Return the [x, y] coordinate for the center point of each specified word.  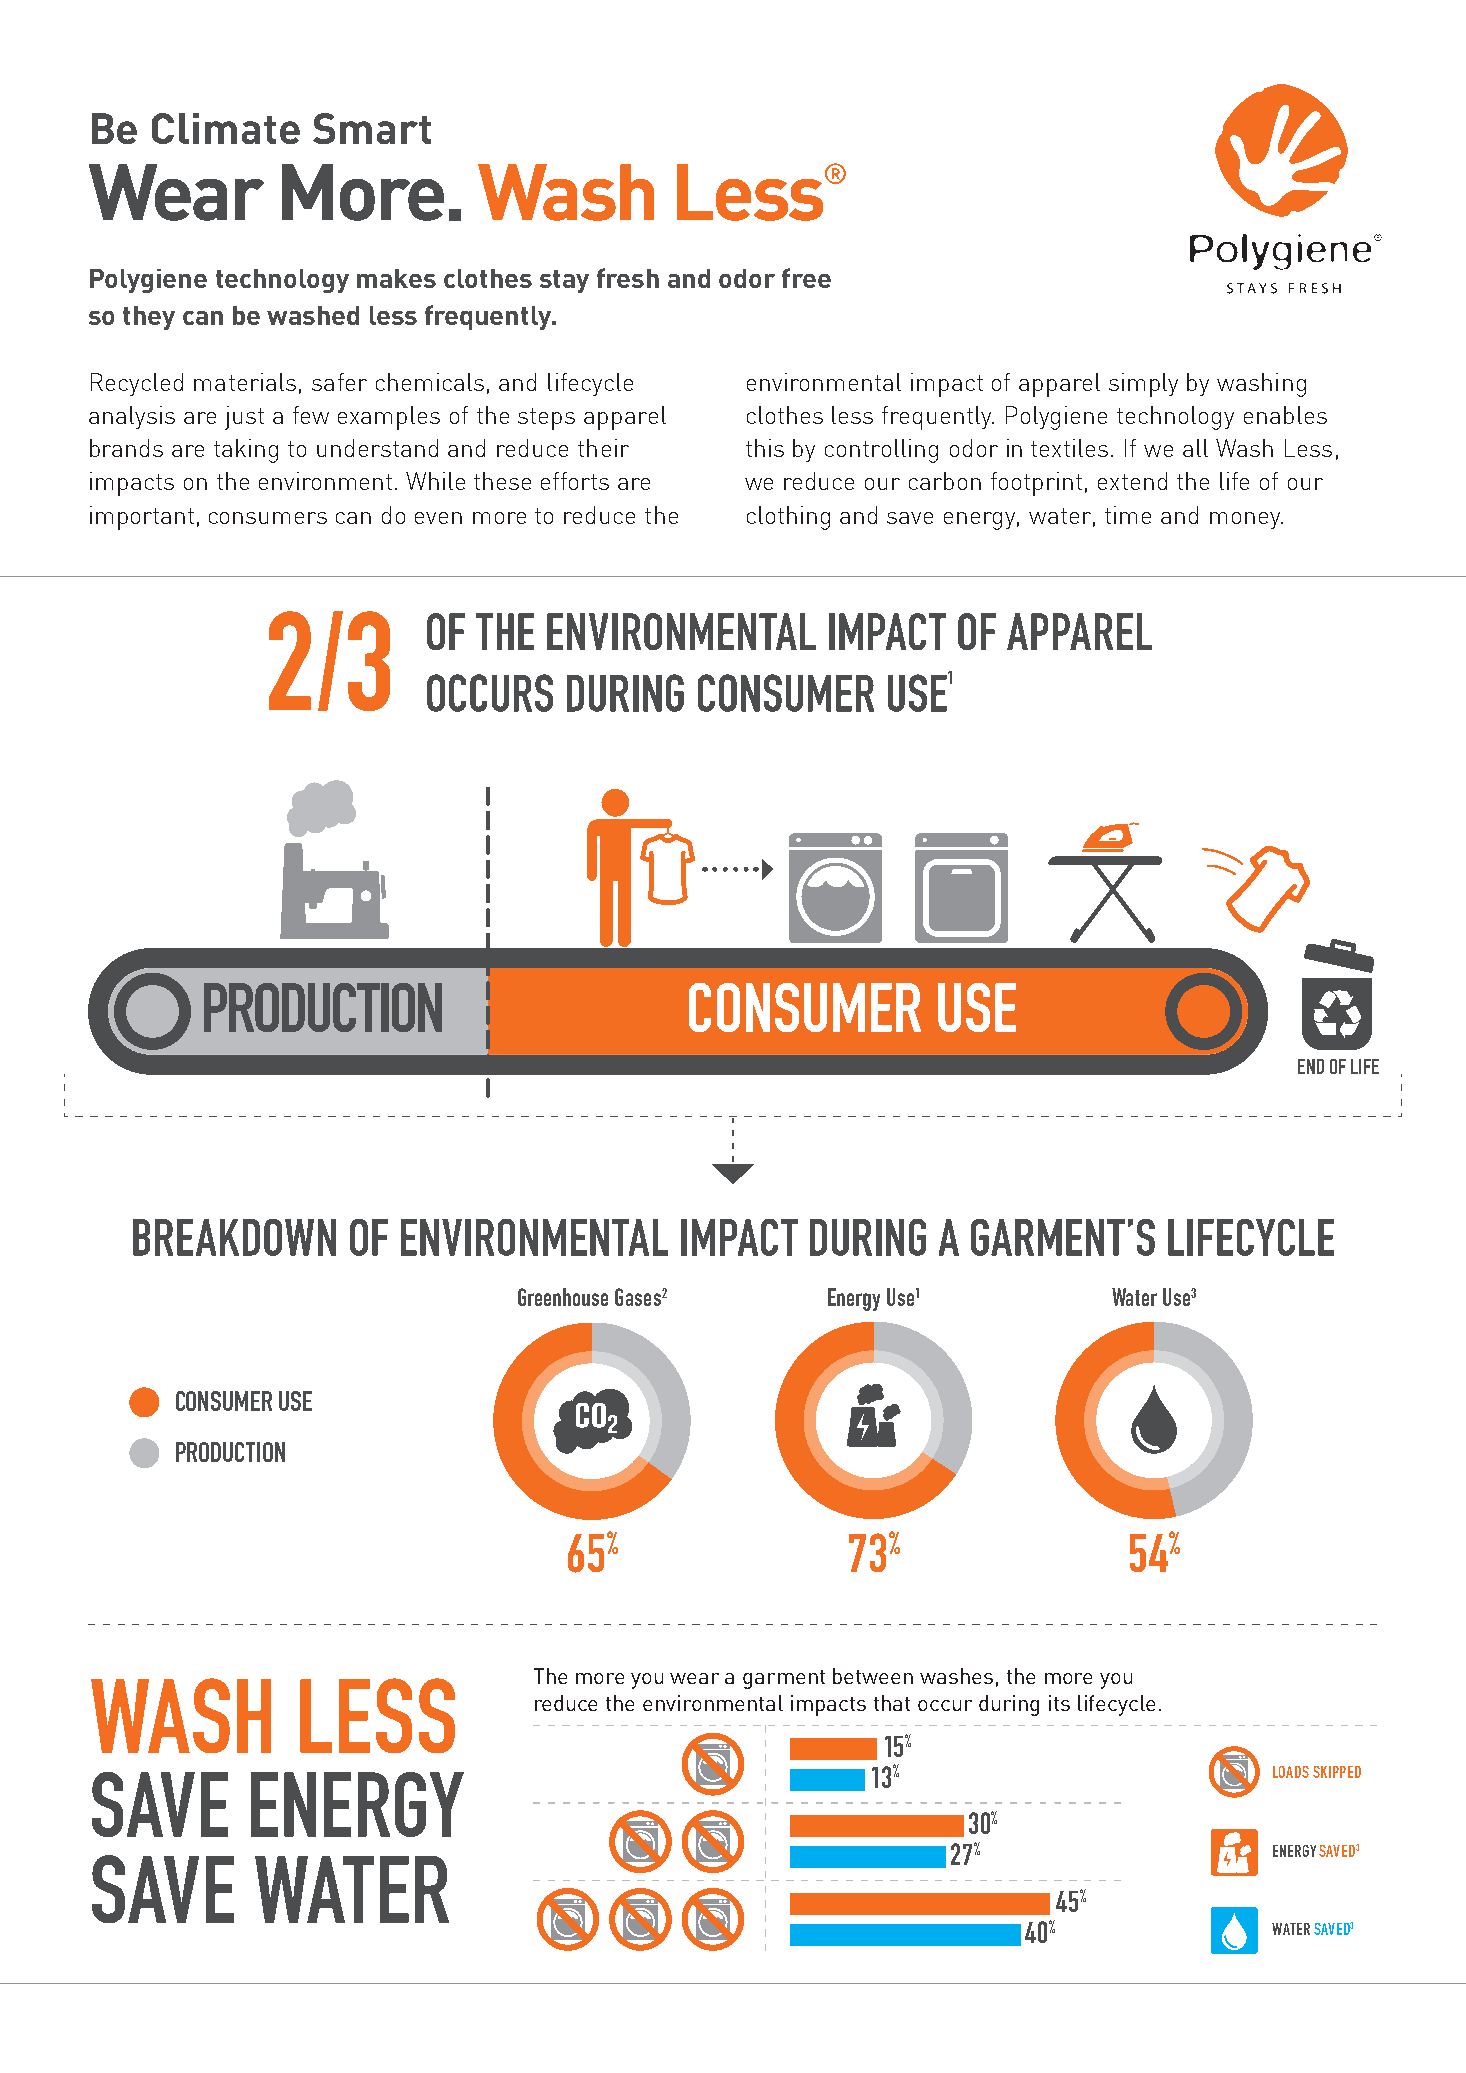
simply [1143, 385]
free [806, 278]
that [892, 1703]
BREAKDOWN [234, 1237]
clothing [788, 518]
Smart [372, 128]
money [1246, 520]
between [873, 1676]
